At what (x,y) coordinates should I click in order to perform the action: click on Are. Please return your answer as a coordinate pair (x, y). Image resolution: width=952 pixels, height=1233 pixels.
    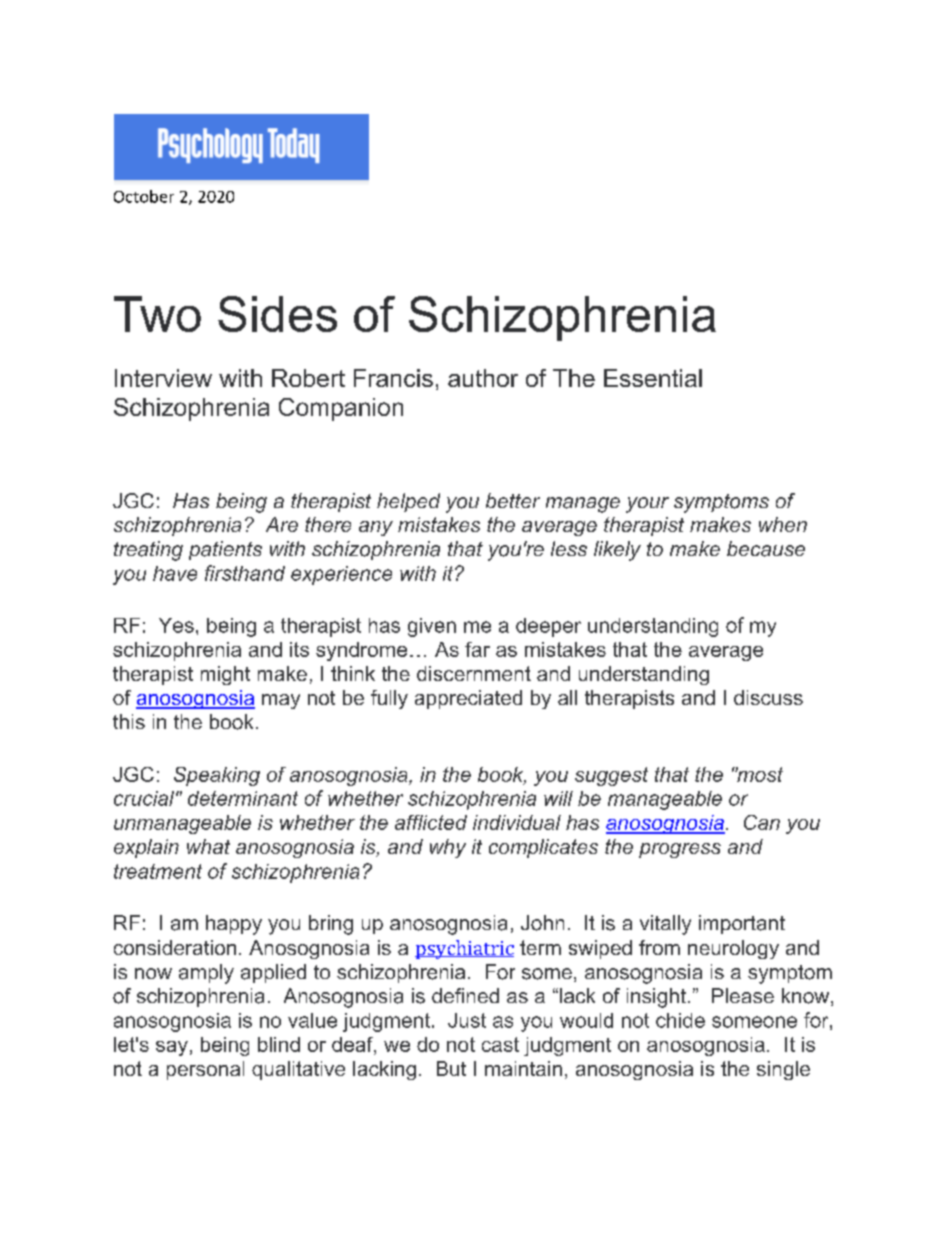
    Looking at the image, I should click on (282, 524).
